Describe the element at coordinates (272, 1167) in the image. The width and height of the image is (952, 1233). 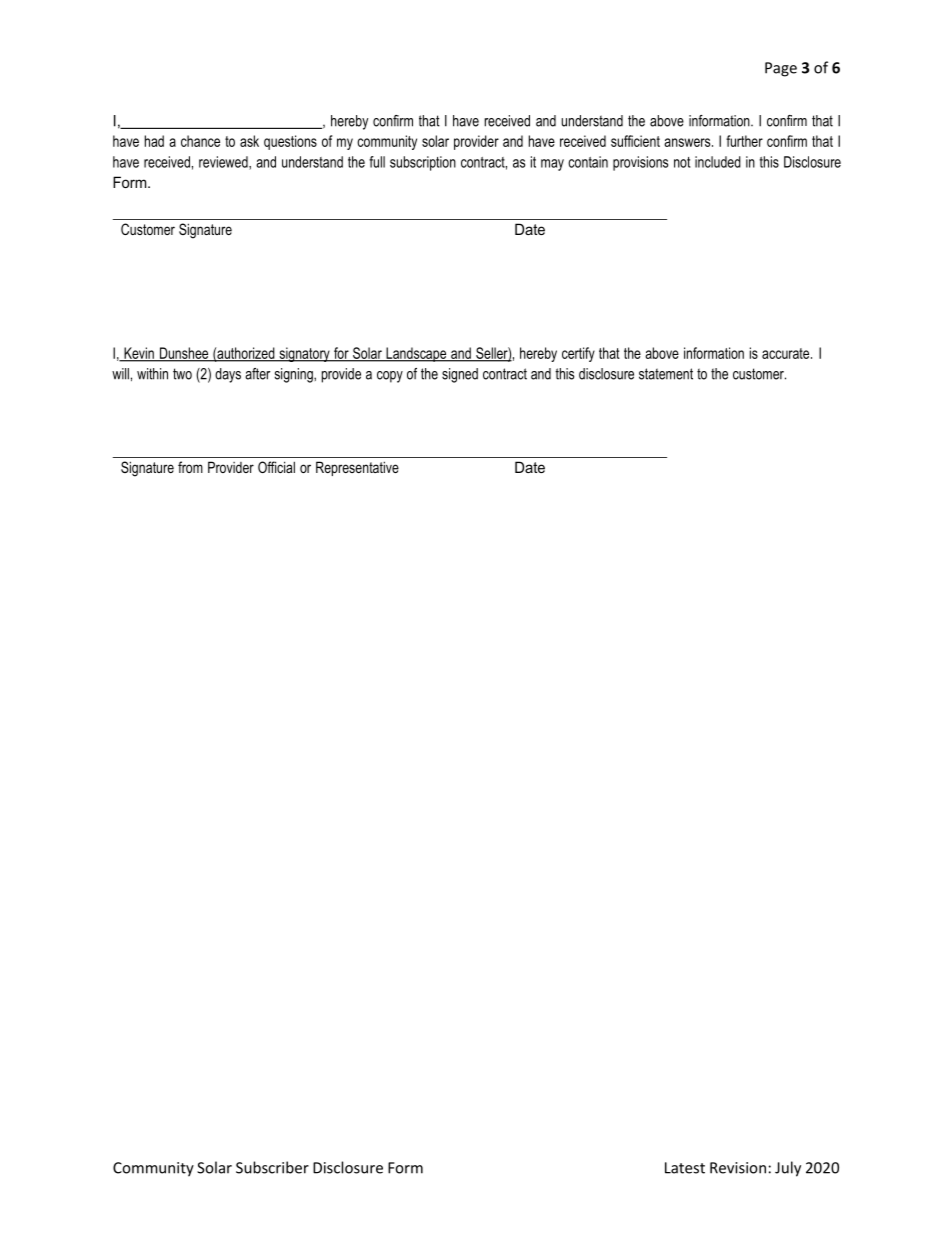
I see `Subscriber` at that location.
